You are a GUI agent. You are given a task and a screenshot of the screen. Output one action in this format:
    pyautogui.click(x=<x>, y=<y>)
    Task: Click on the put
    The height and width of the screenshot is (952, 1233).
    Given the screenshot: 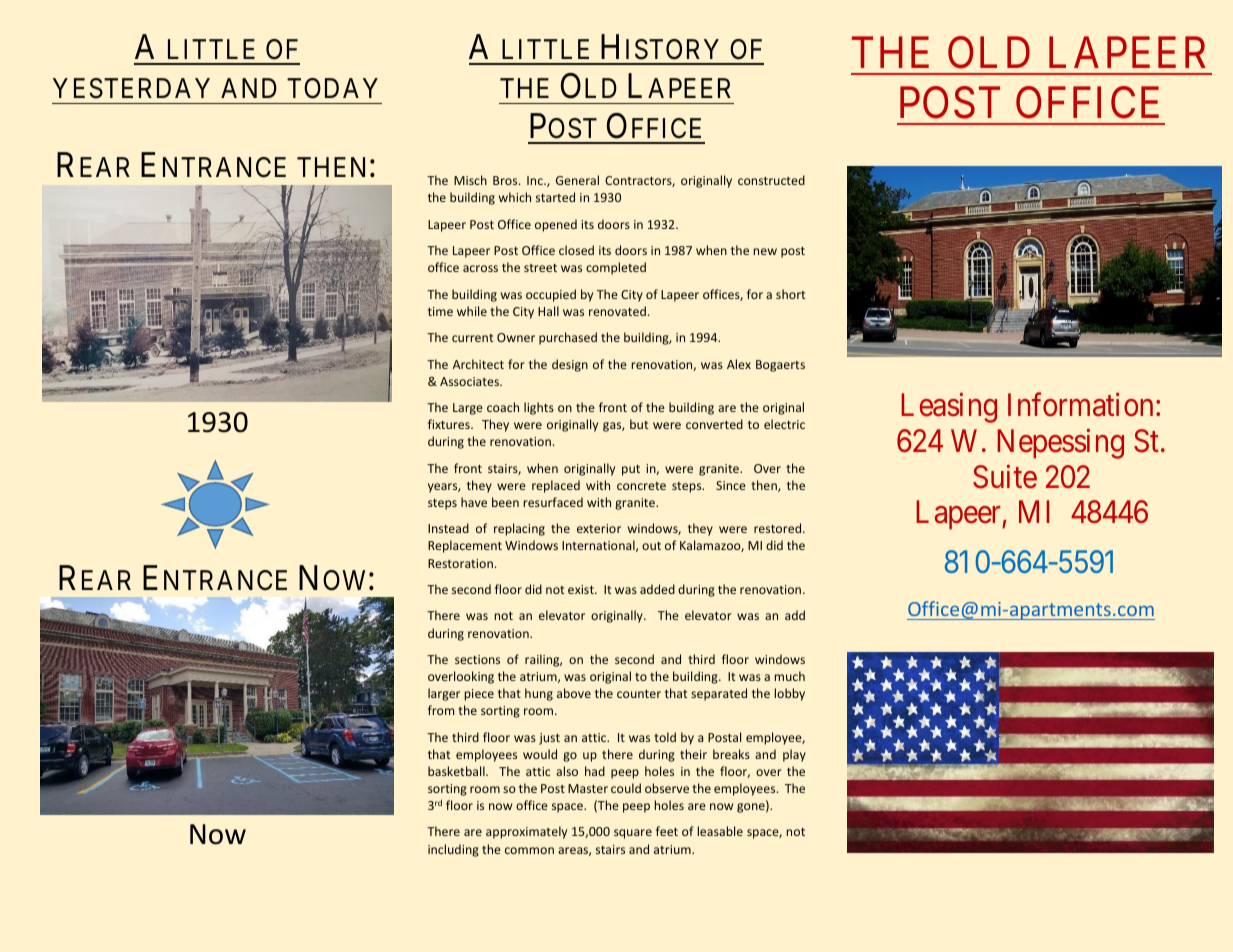 What is the action you would take?
    pyautogui.click(x=631, y=470)
